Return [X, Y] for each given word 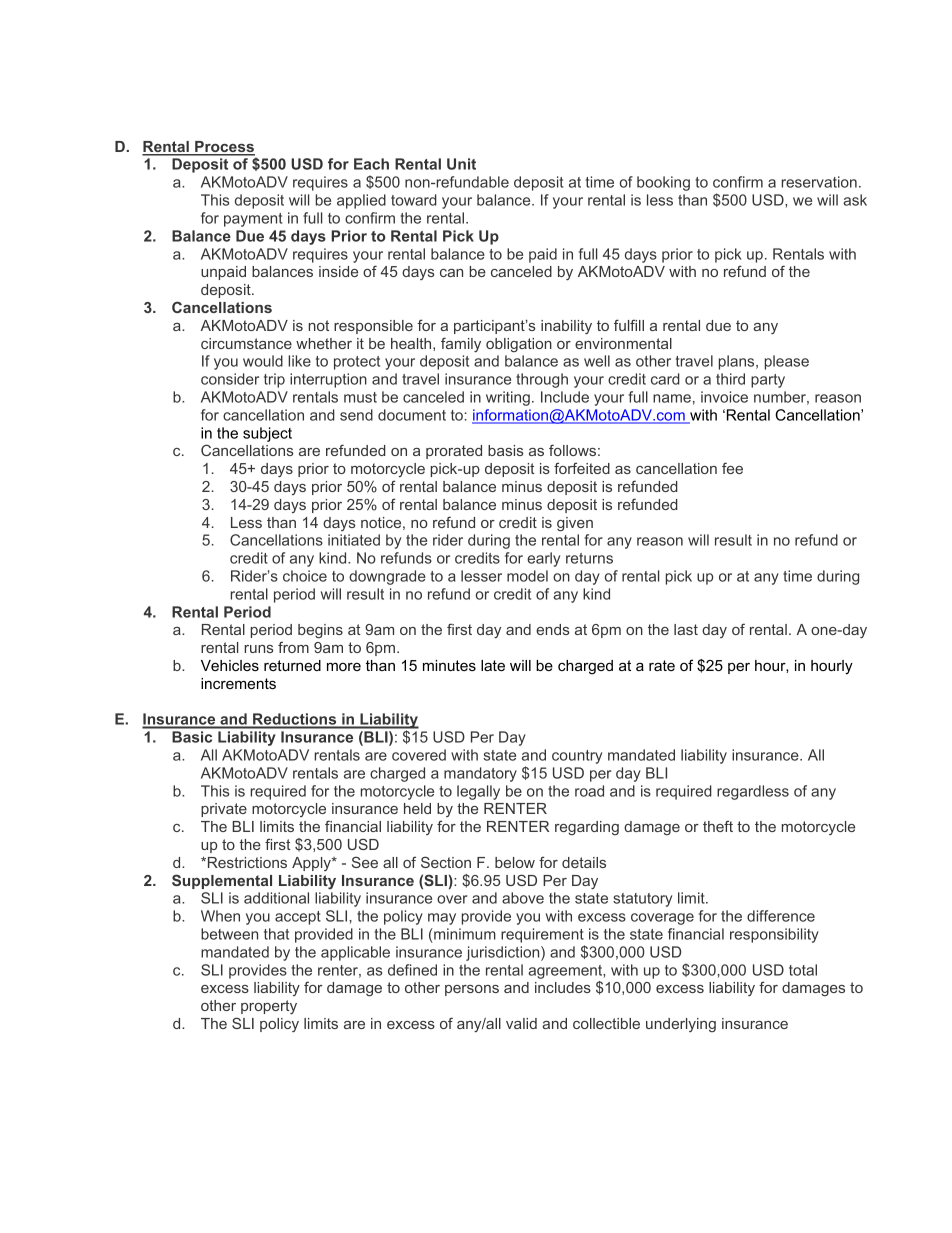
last [686, 629]
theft [718, 826]
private [224, 810]
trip [274, 380]
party [768, 381]
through [542, 380]
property [269, 1007]
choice [305, 576]
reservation [819, 182]
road [589, 791]
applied [361, 201]
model [527, 576]
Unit [461, 164]
